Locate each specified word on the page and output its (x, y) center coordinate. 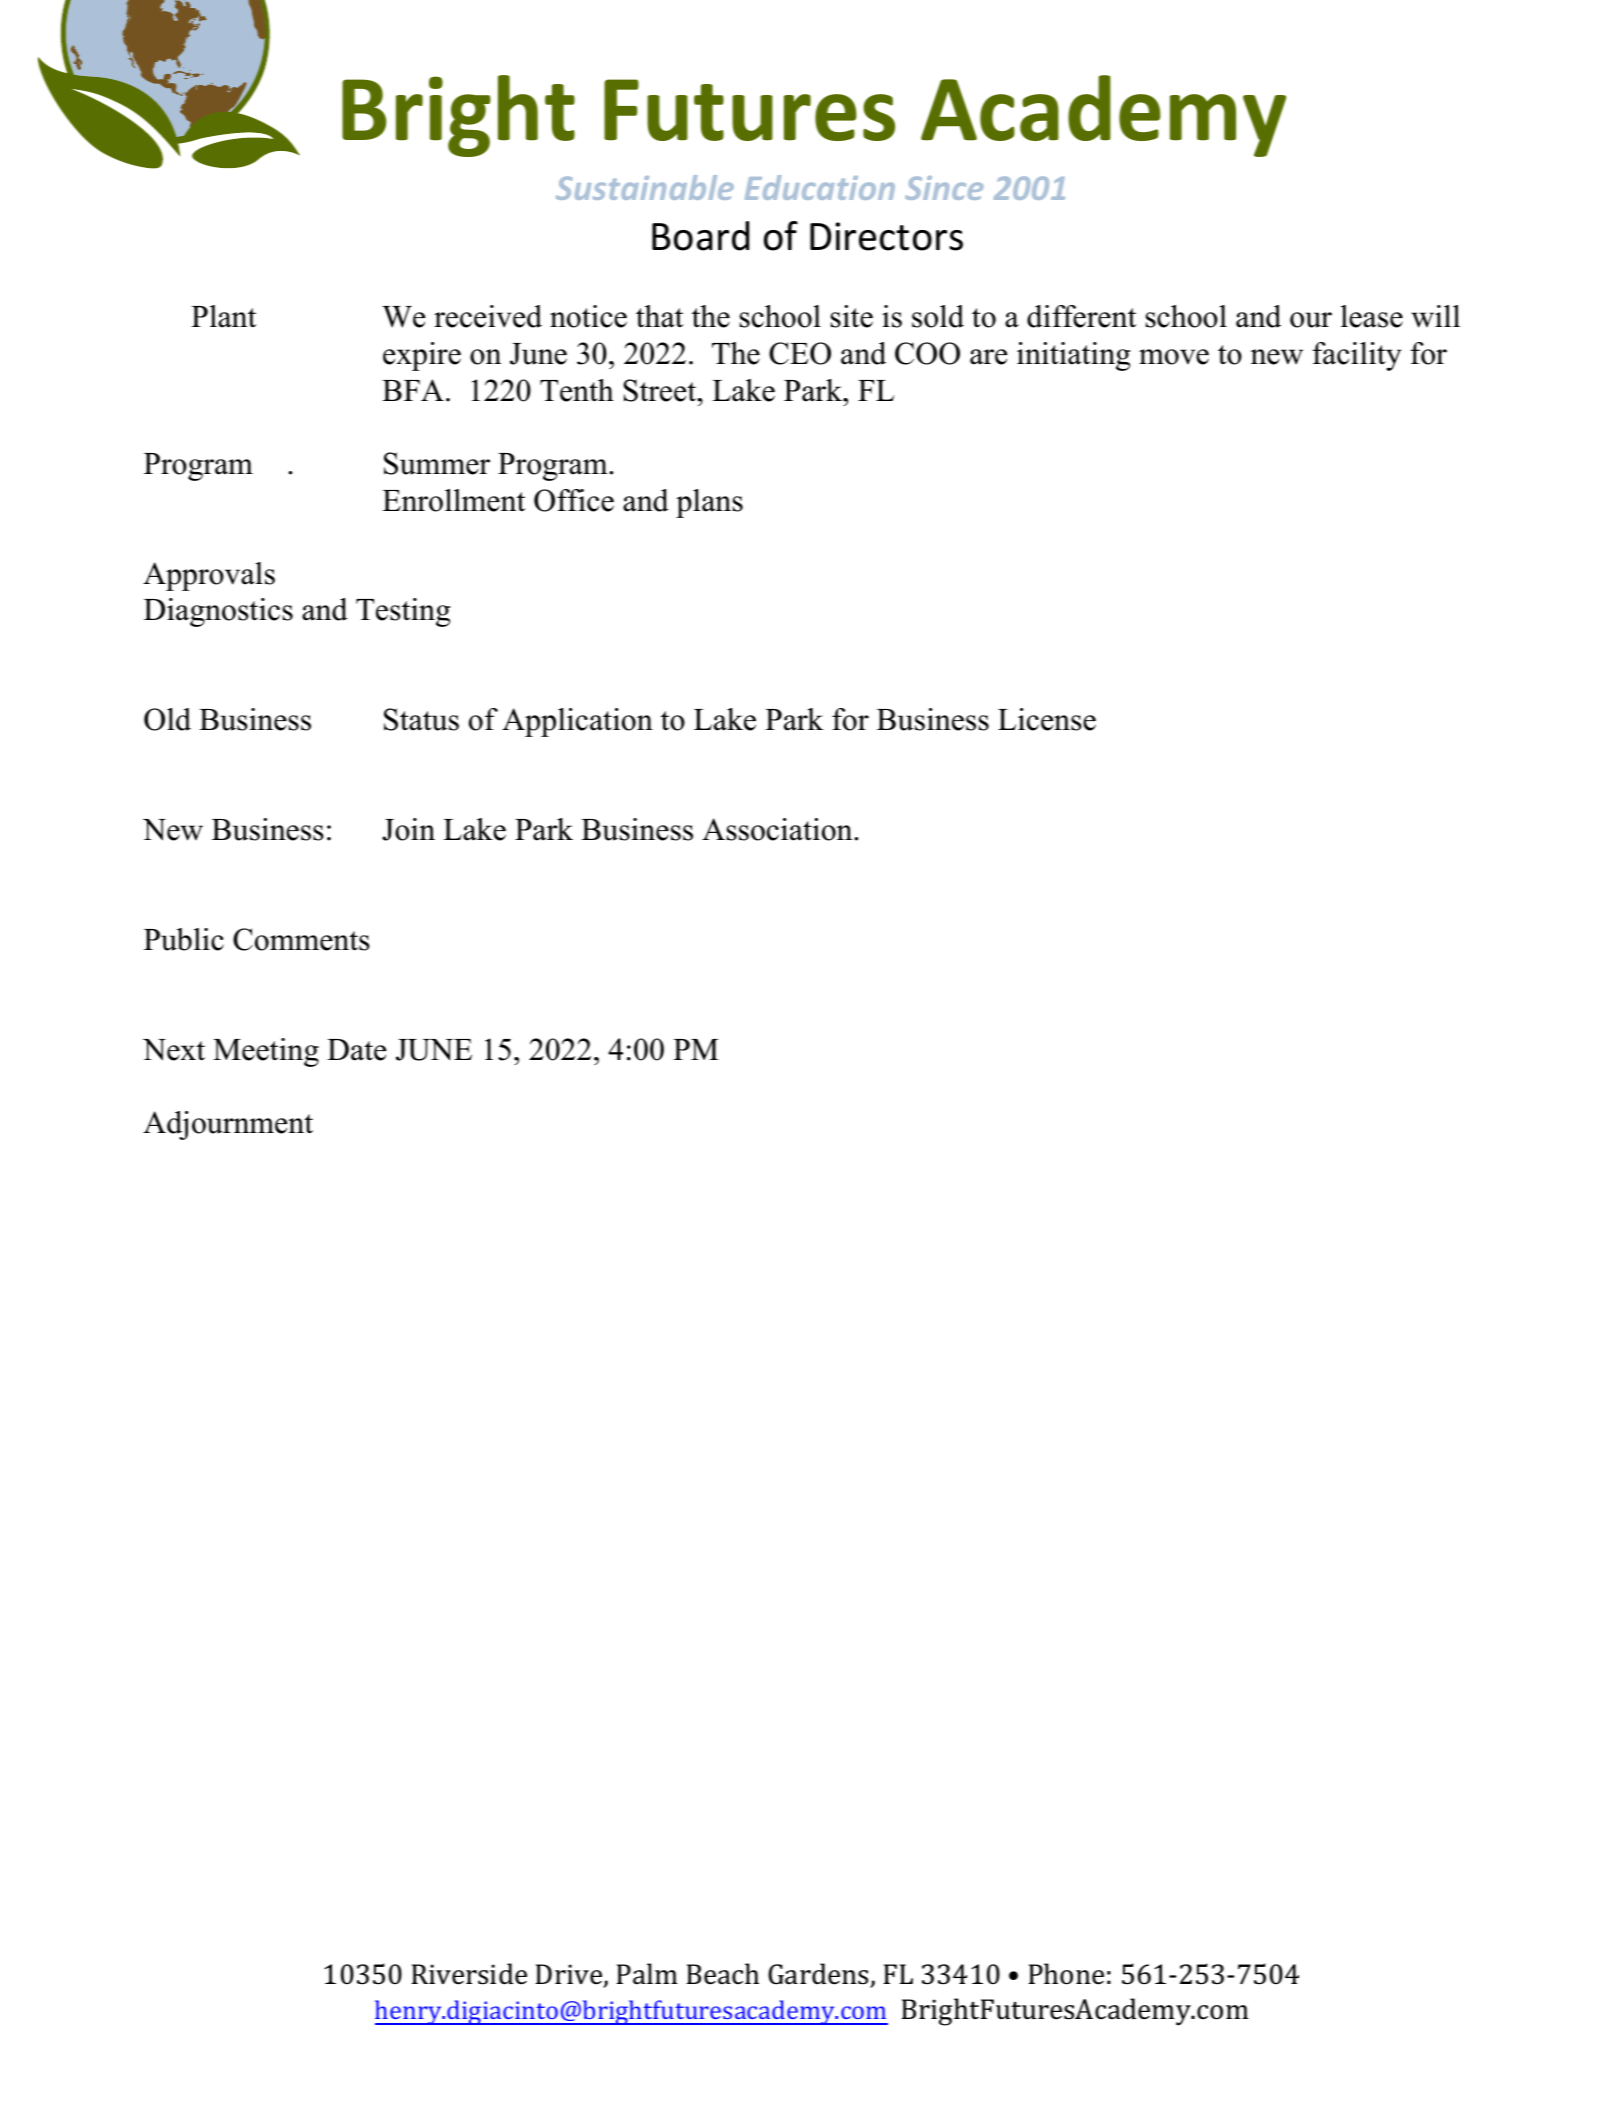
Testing (403, 612)
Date (356, 1050)
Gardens (819, 1975)
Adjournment (228, 1125)
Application (577, 722)
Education (820, 187)
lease (1372, 316)
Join (408, 829)
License (1047, 719)
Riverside (469, 1974)
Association (778, 829)
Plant (223, 316)
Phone (1066, 1974)
